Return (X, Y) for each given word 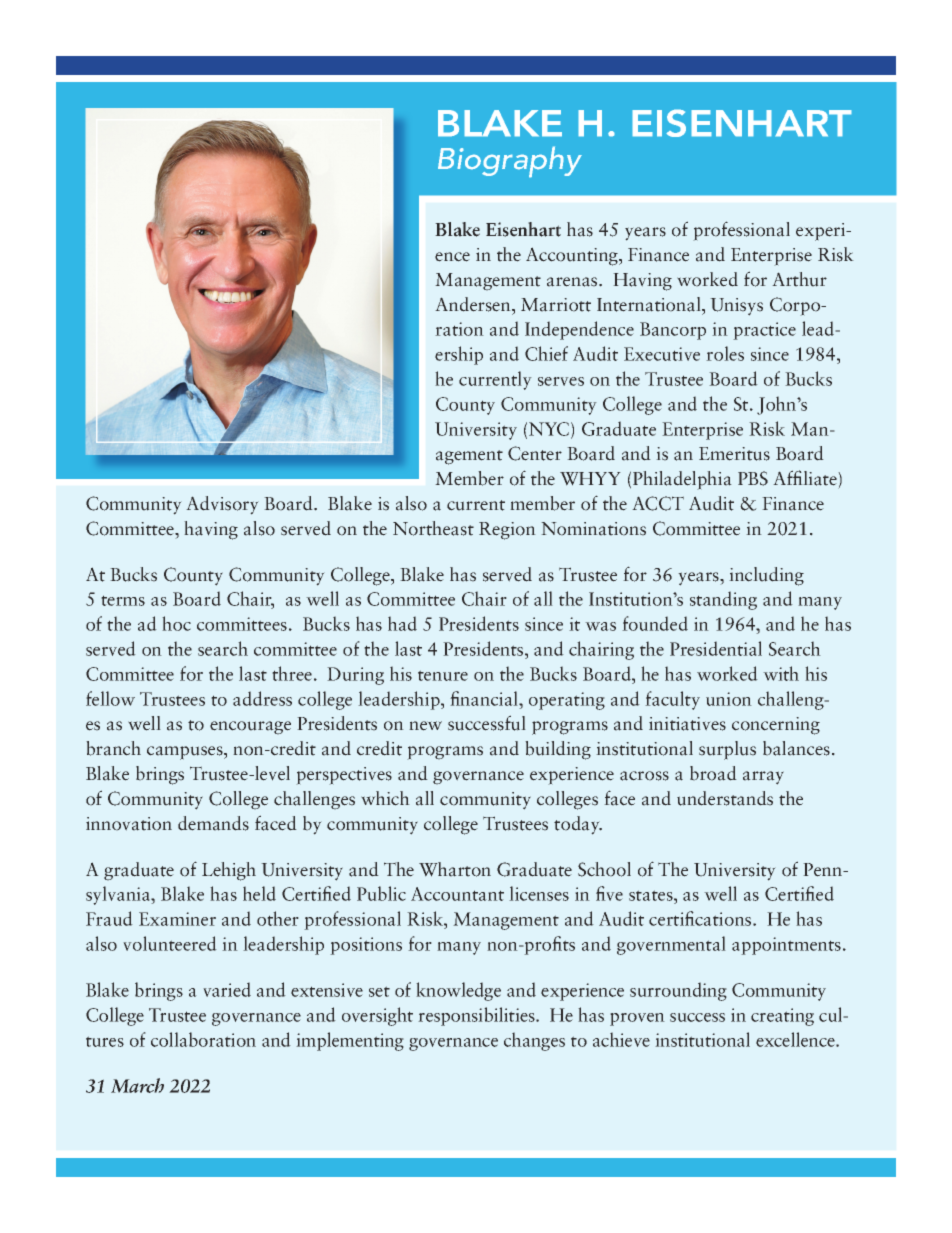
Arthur (799, 279)
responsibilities (477, 1016)
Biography (510, 162)
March (137, 1085)
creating (782, 1017)
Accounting (573, 256)
